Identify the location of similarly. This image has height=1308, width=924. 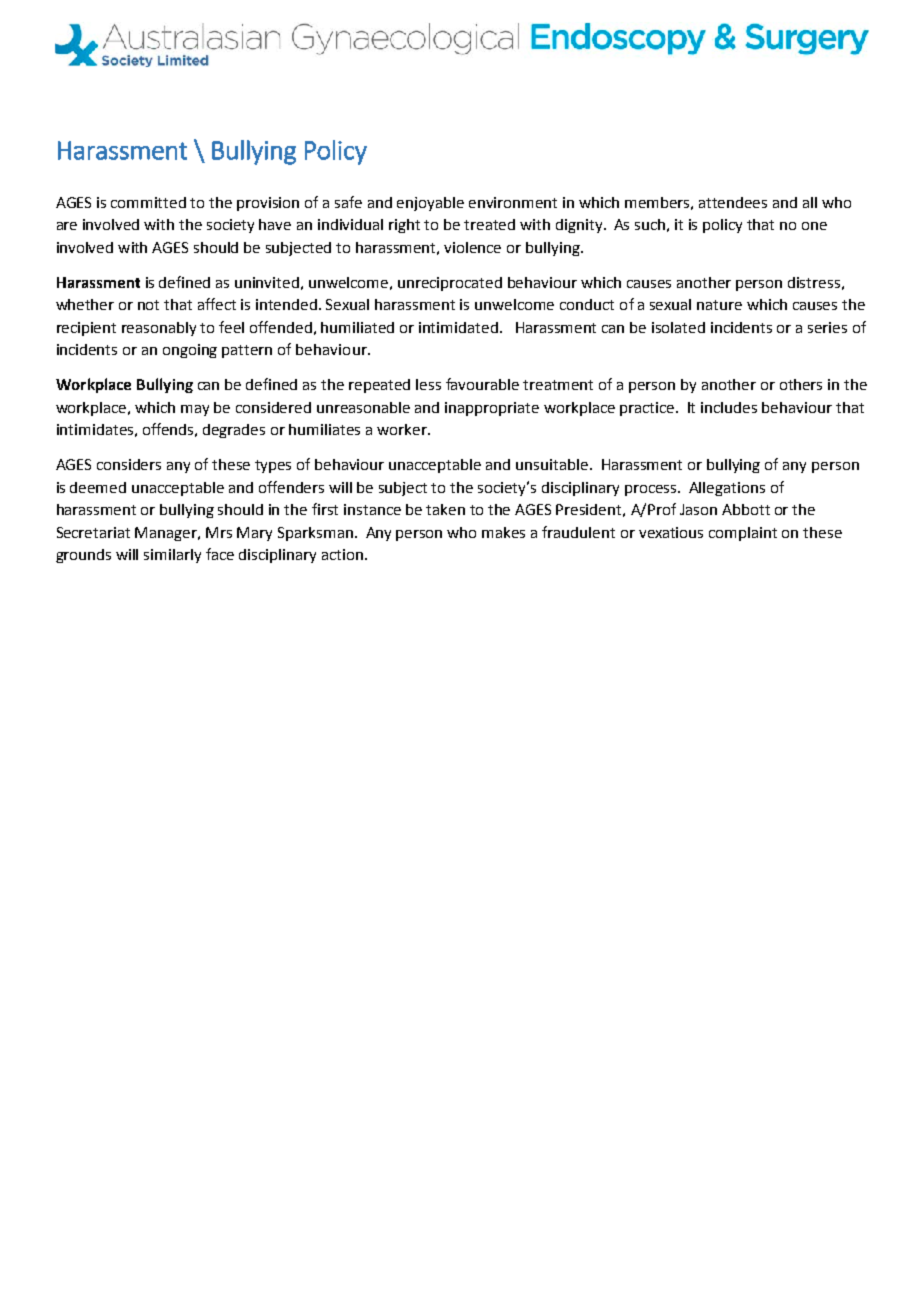
(172, 556).
